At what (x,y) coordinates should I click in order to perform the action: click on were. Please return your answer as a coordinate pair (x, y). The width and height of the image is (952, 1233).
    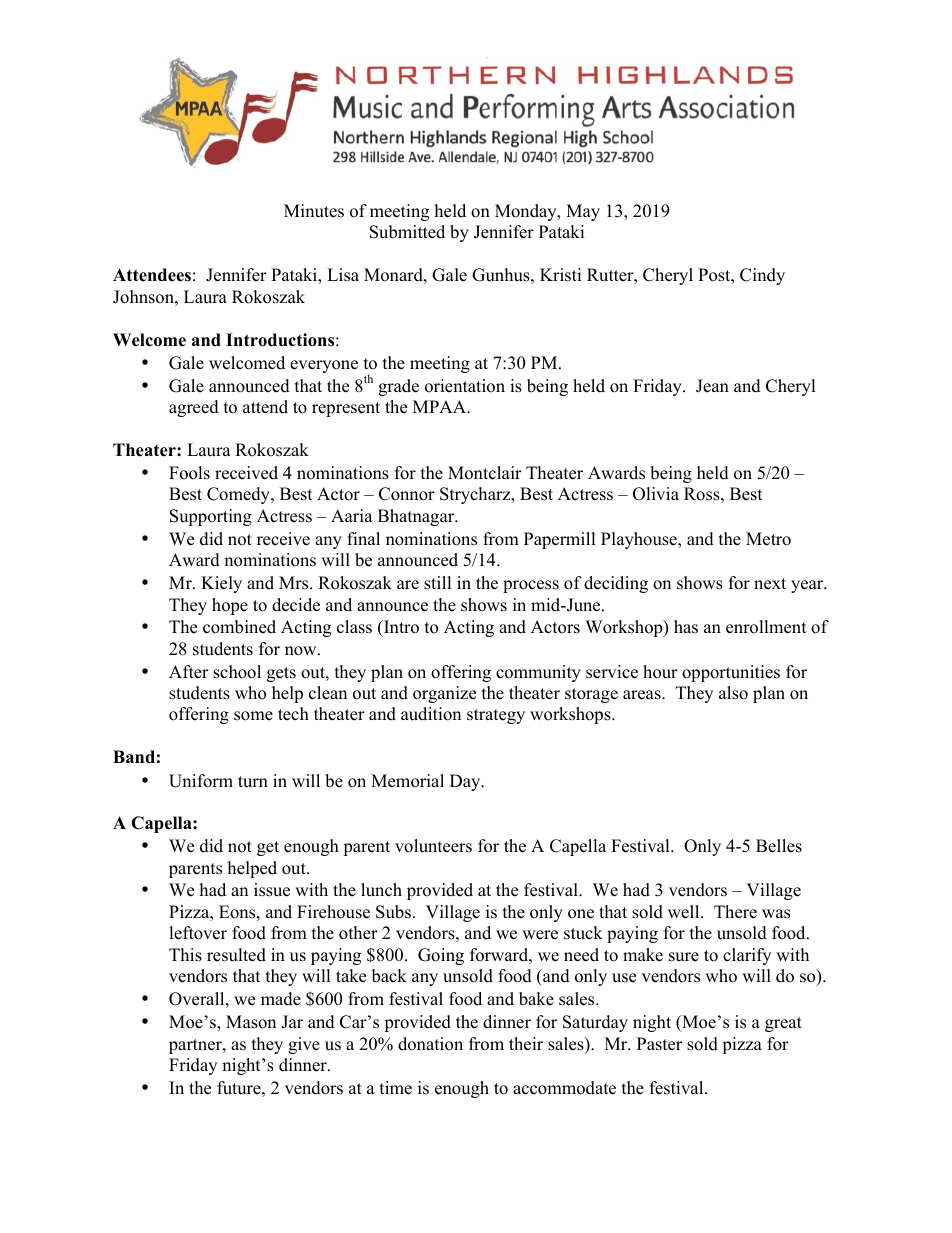
    Looking at the image, I should click on (540, 935).
